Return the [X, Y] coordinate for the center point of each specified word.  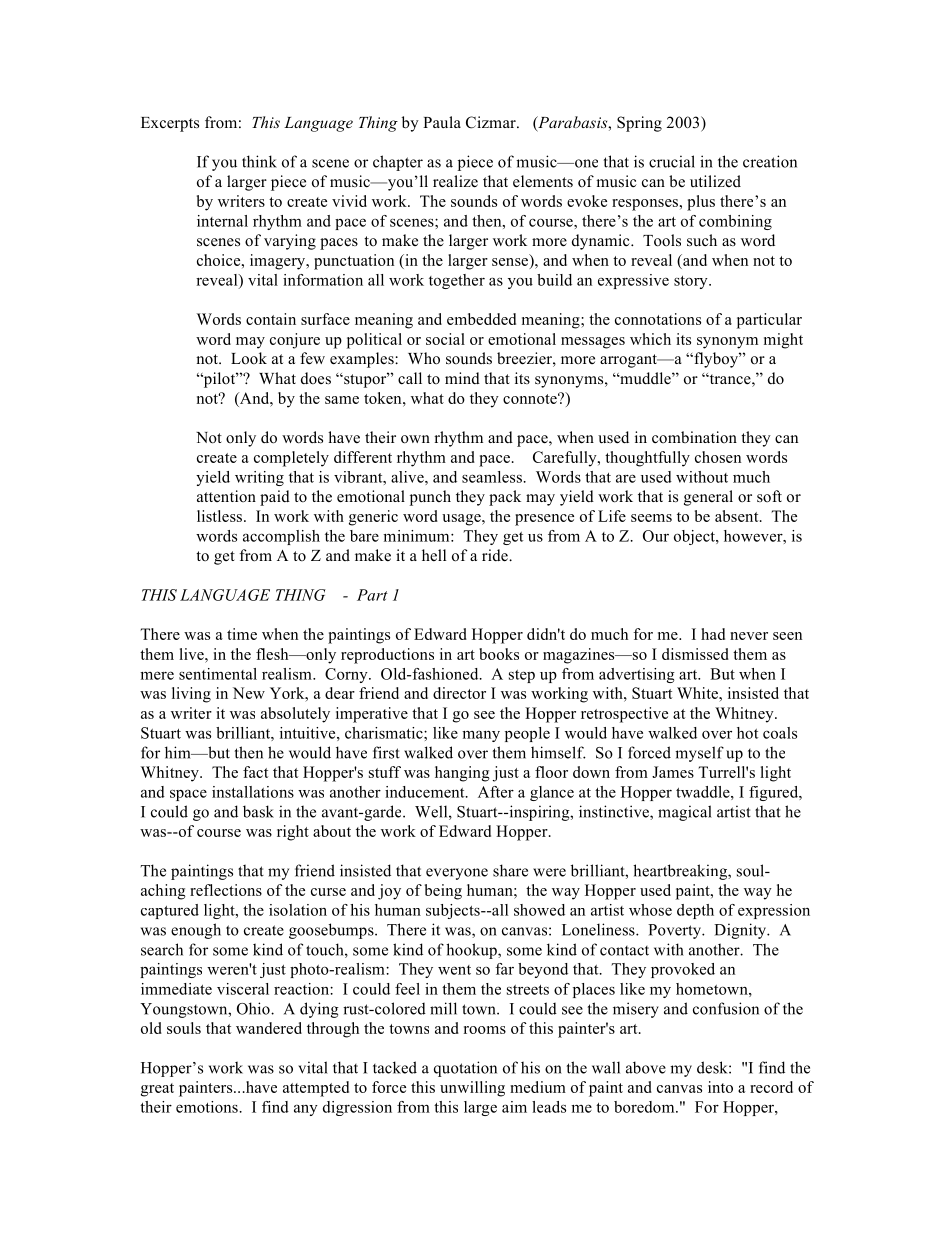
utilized [715, 181]
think [259, 161]
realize [455, 181]
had [713, 634]
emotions [208, 1107]
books [499, 654]
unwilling [472, 1089]
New [249, 693]
